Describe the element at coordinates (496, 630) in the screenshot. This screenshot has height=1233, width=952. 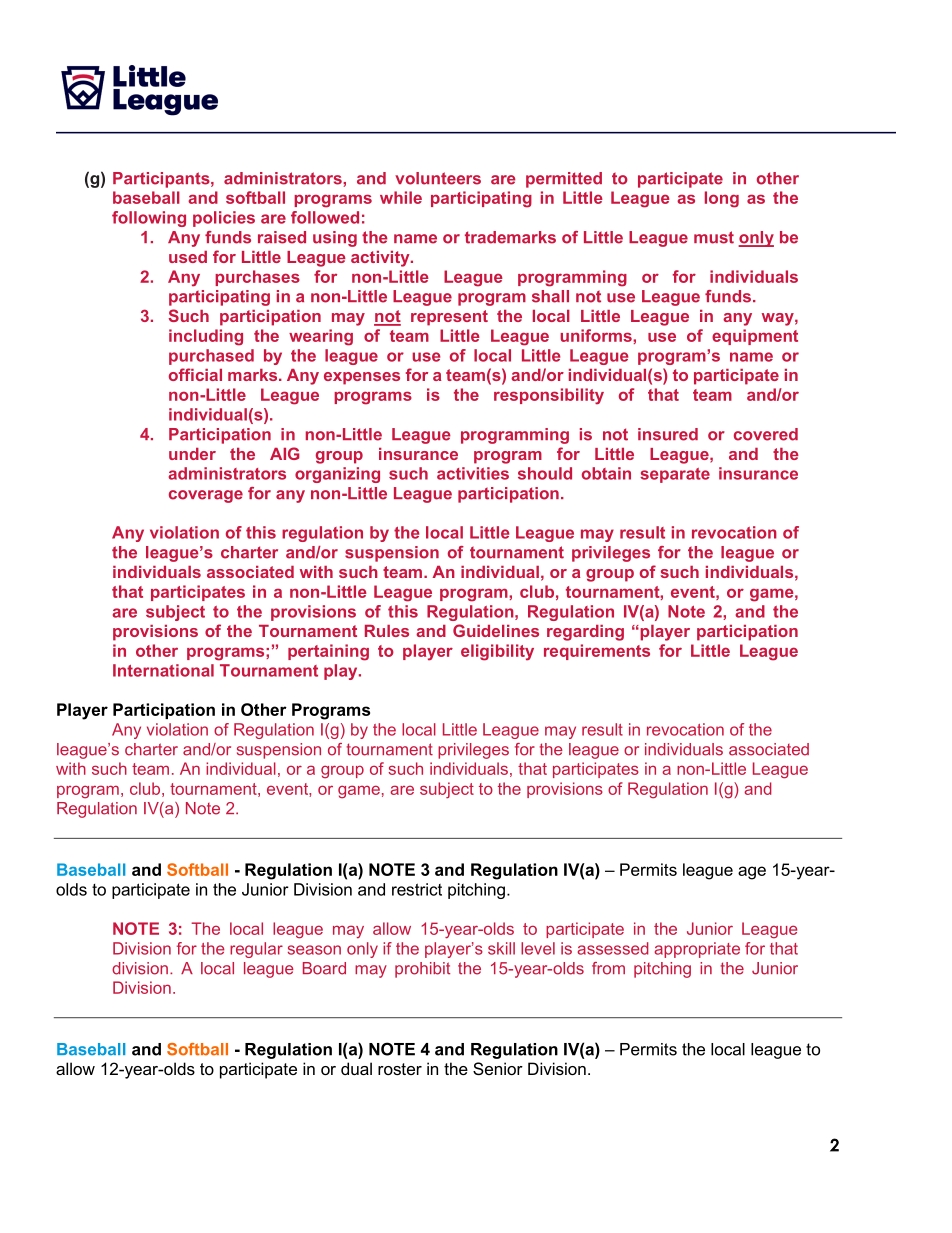
I see `Guidelines` at that location.
